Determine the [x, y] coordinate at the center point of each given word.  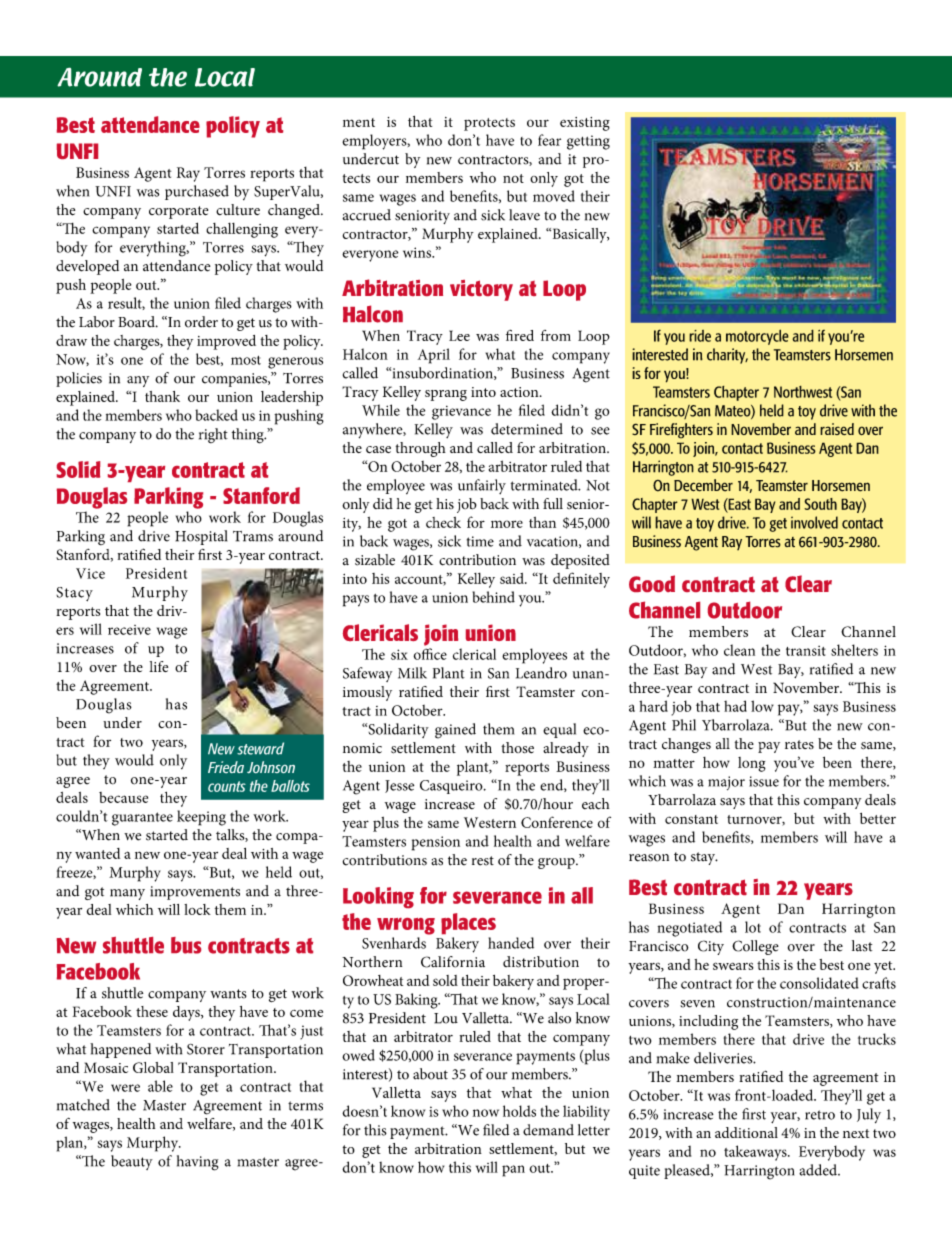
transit [806, 651]
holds [519, 1111]
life [158, 666]
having [198, 1163]
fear [549, 140]
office [430, 654]
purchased [197, 192]
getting [588, 142]
